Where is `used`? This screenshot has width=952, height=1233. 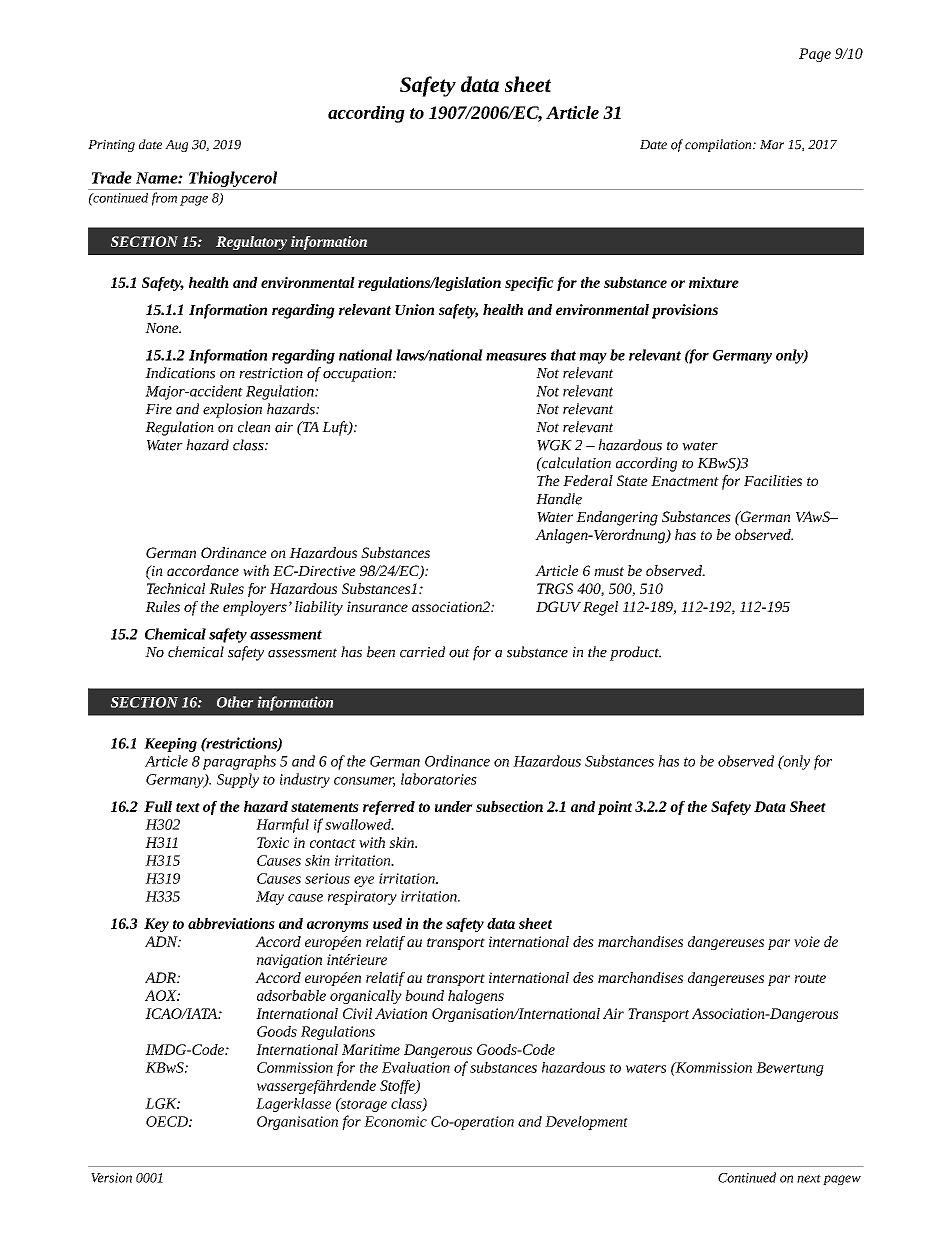
used is located at coordinates (387, 923).
